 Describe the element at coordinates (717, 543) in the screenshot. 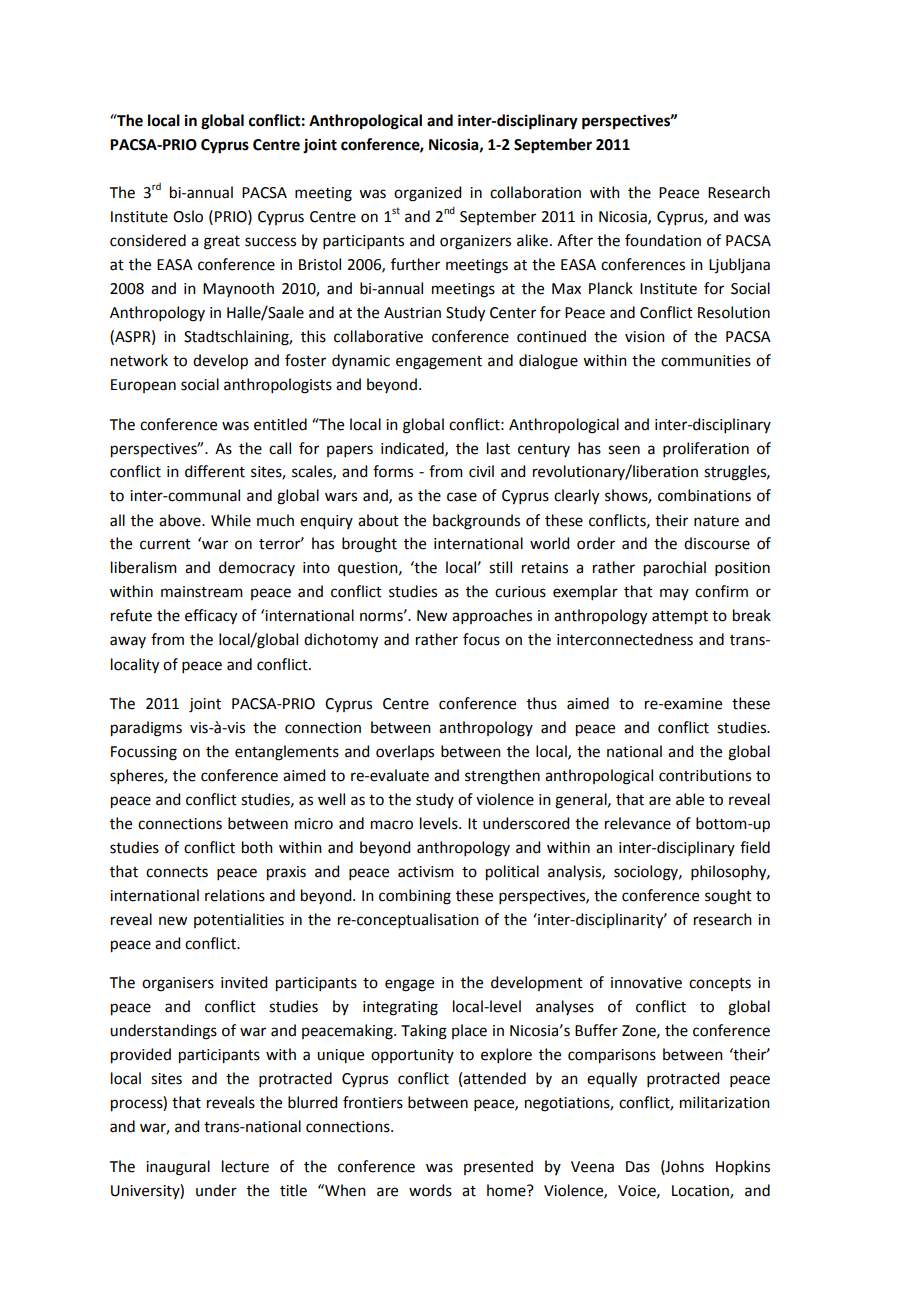

I see `discourse` at that location.
